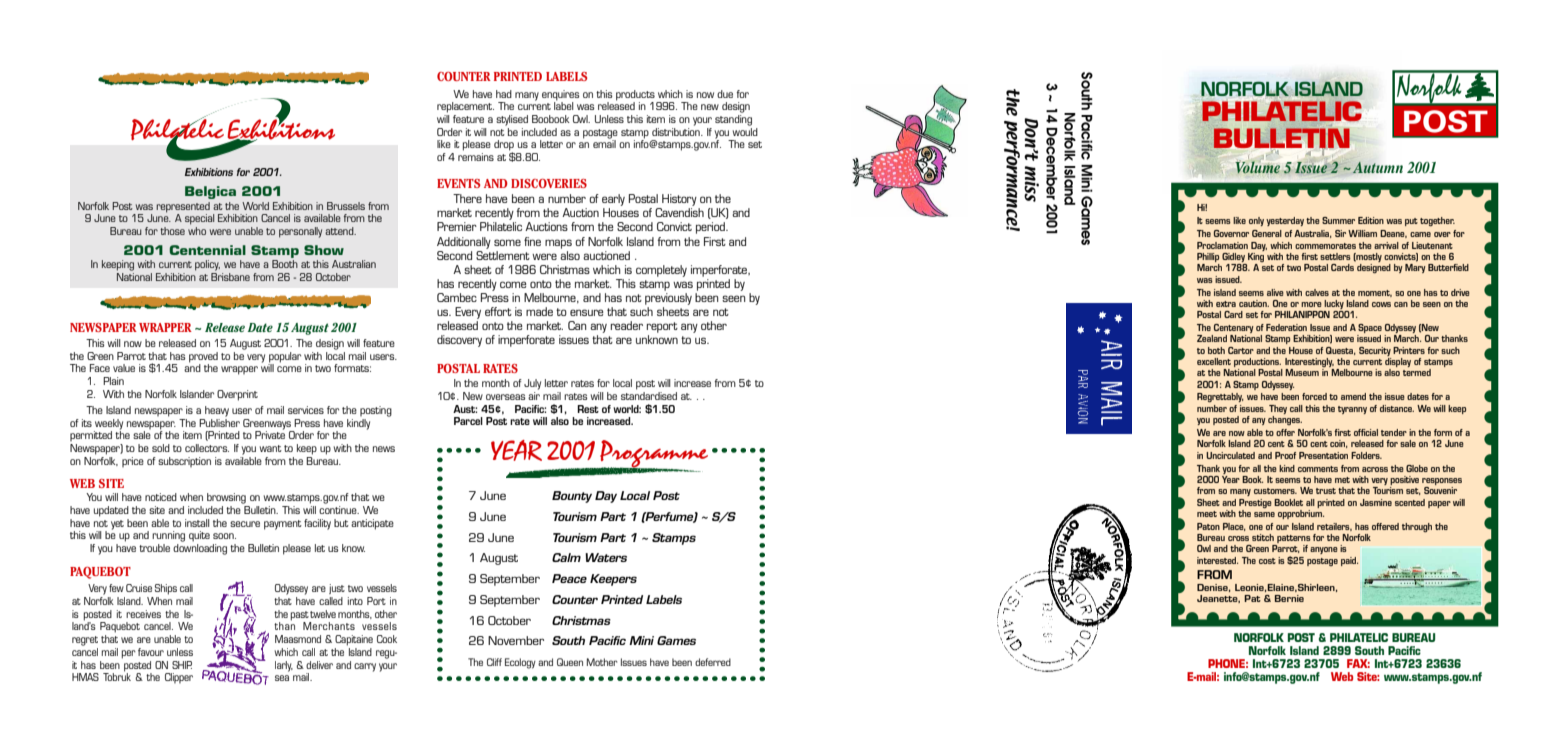 This image has height=751, width=1568. What do you see at coordinates (649, 394) in the image?
I see `standardised` at bounding box center [649, 394].
